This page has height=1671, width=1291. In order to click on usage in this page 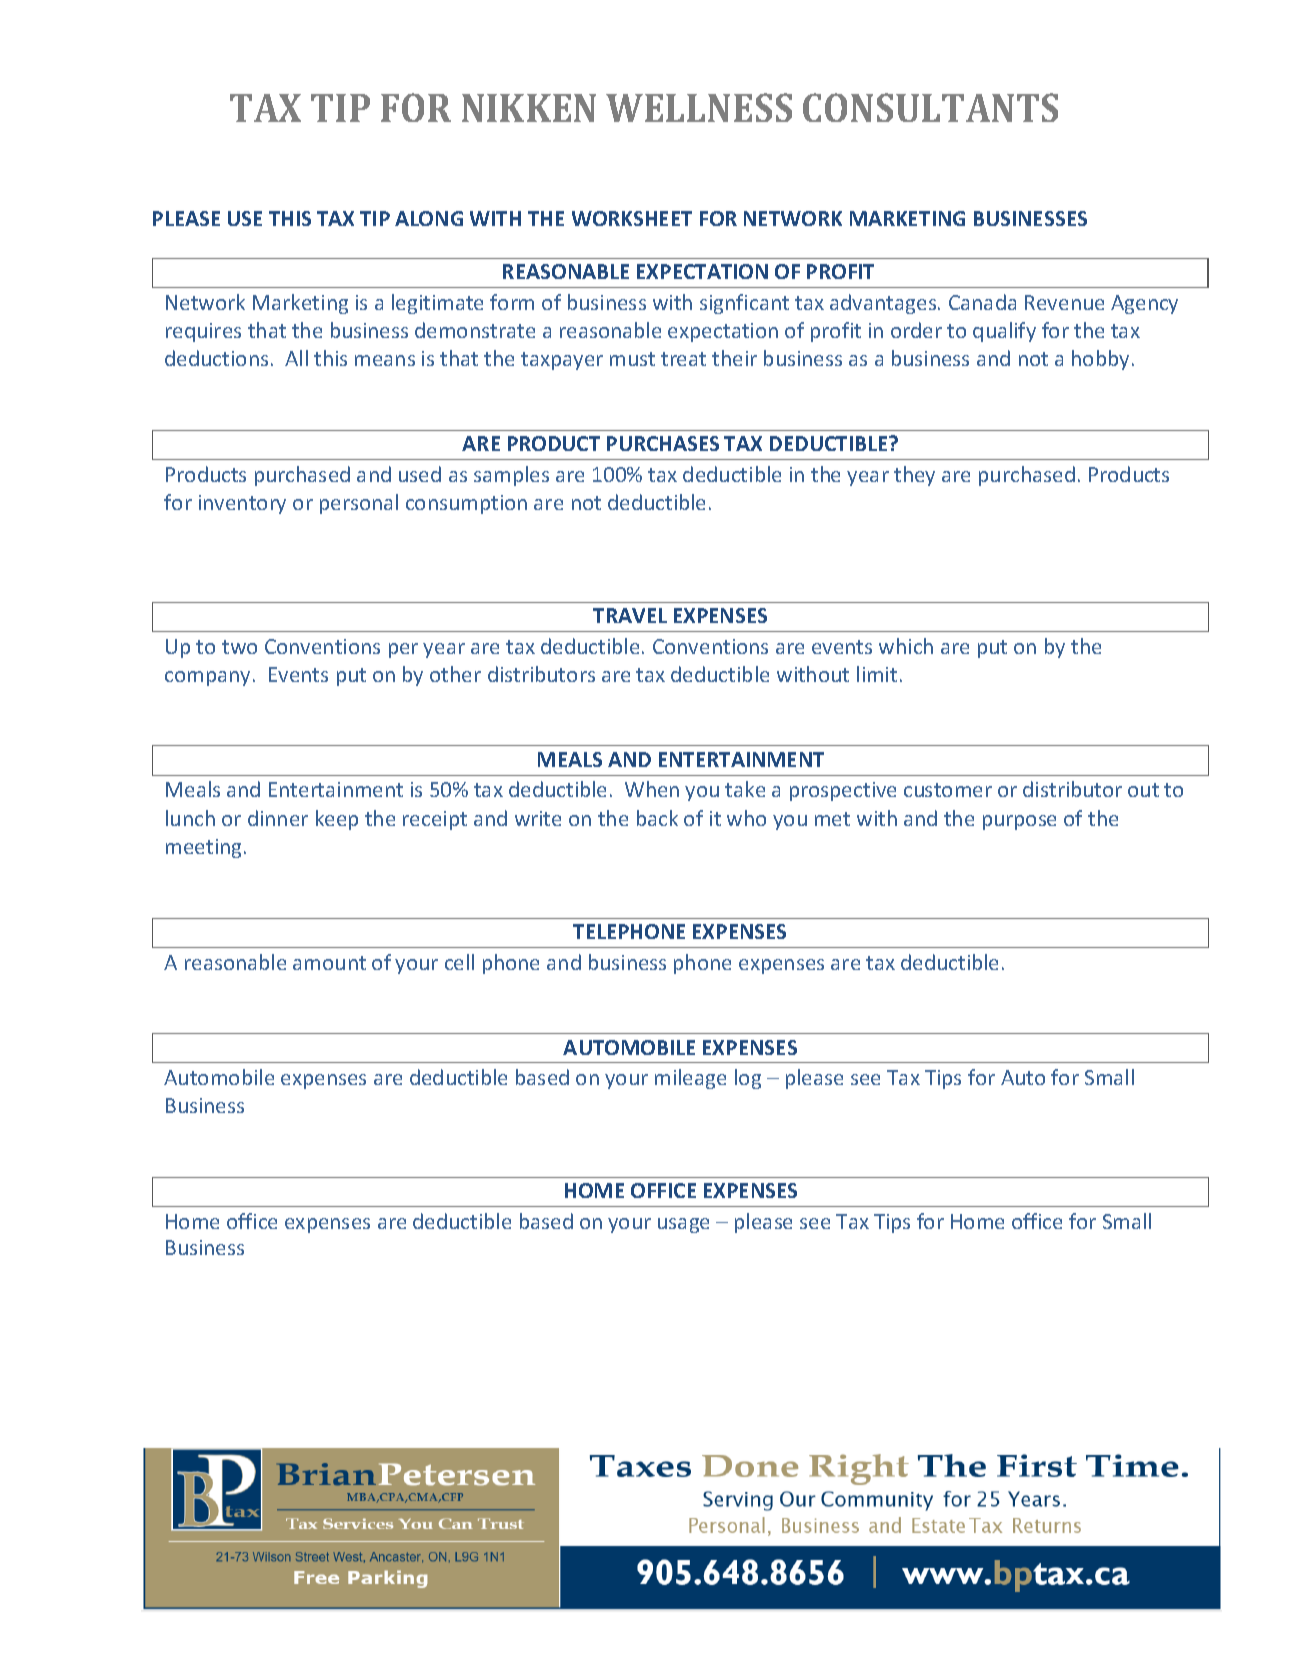, I will do `click(683, 1225)`.
